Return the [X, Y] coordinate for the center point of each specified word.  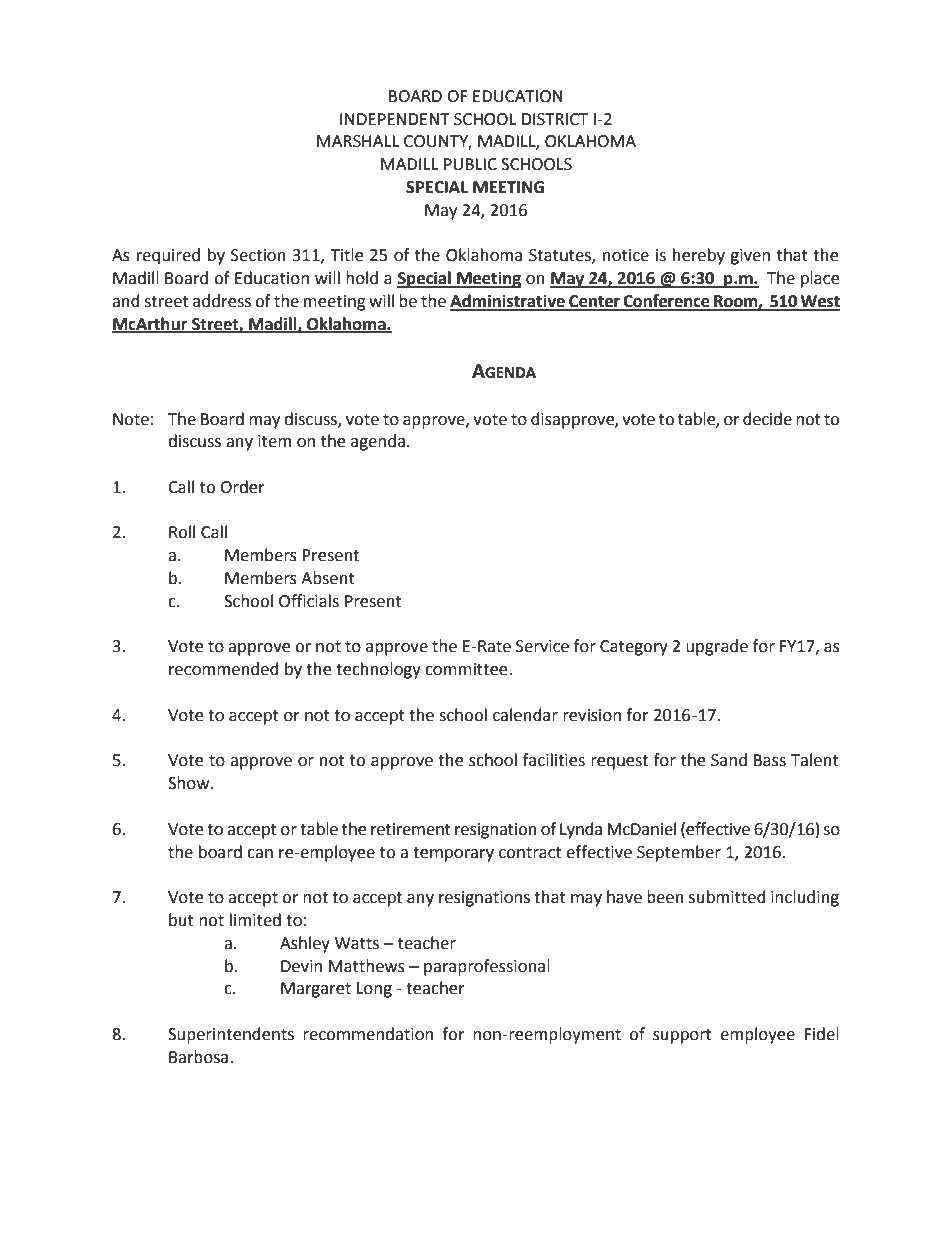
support [682, 1036]
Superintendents [231, 1035]
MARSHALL [358, 141]
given [750, 257]
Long [374, 990]
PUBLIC [470, 164]
